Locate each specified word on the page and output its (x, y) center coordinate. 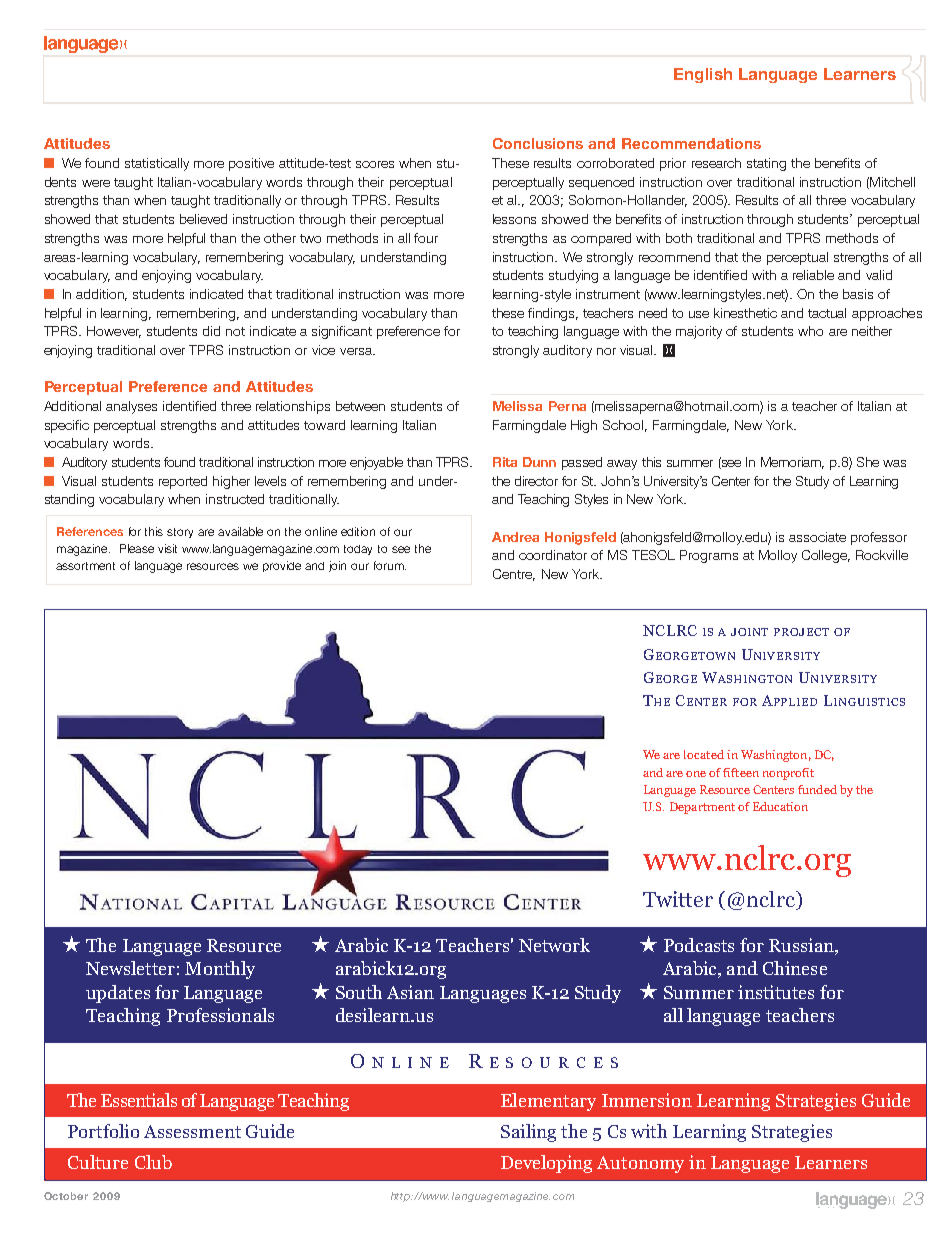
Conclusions (538, 143)
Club (153, 1162)
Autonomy (640, 1164)
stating (766, 164)
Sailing (528, 1133)
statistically (157, 164)
